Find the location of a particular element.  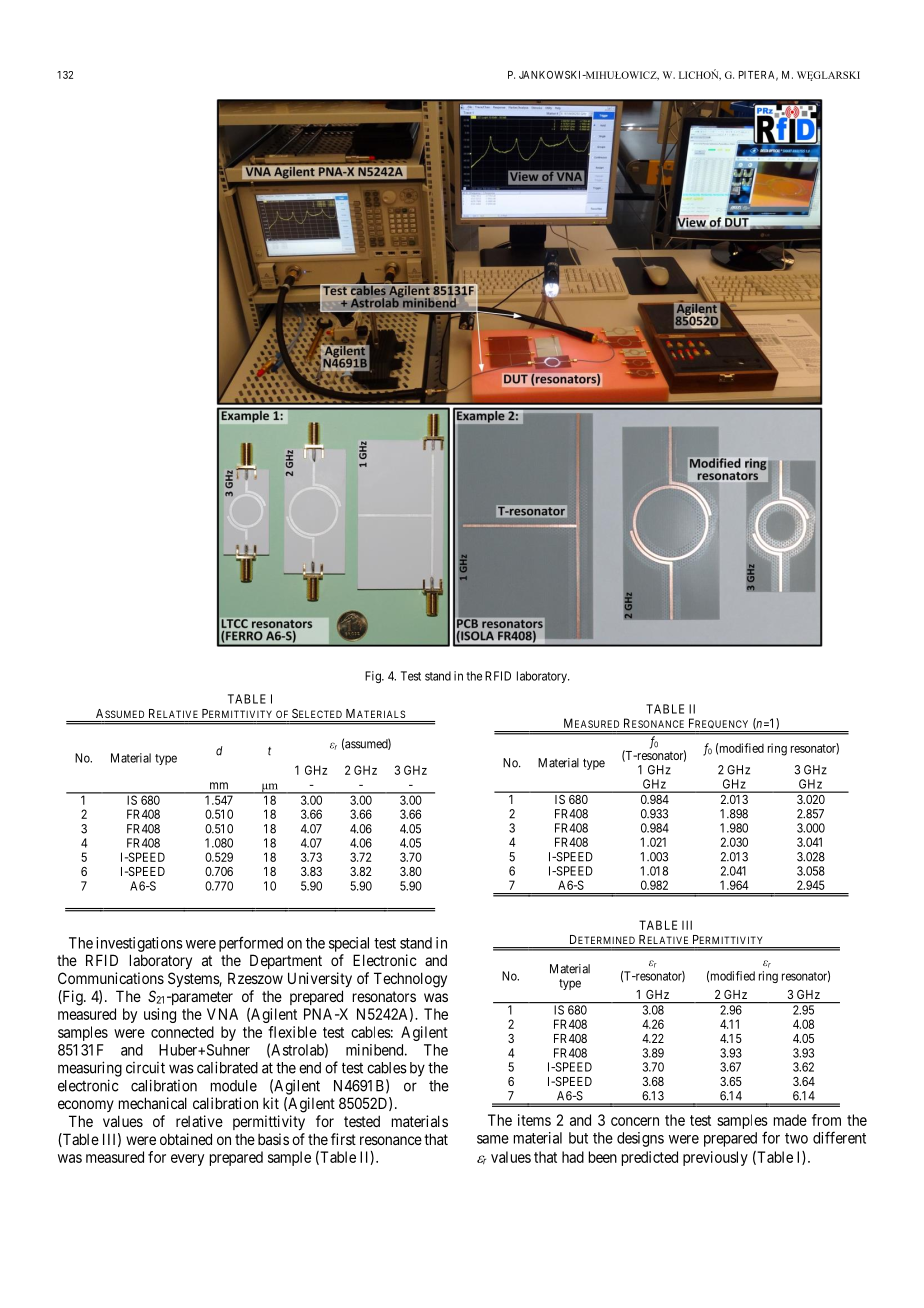

Technology is located at coordinates (410, 980).
